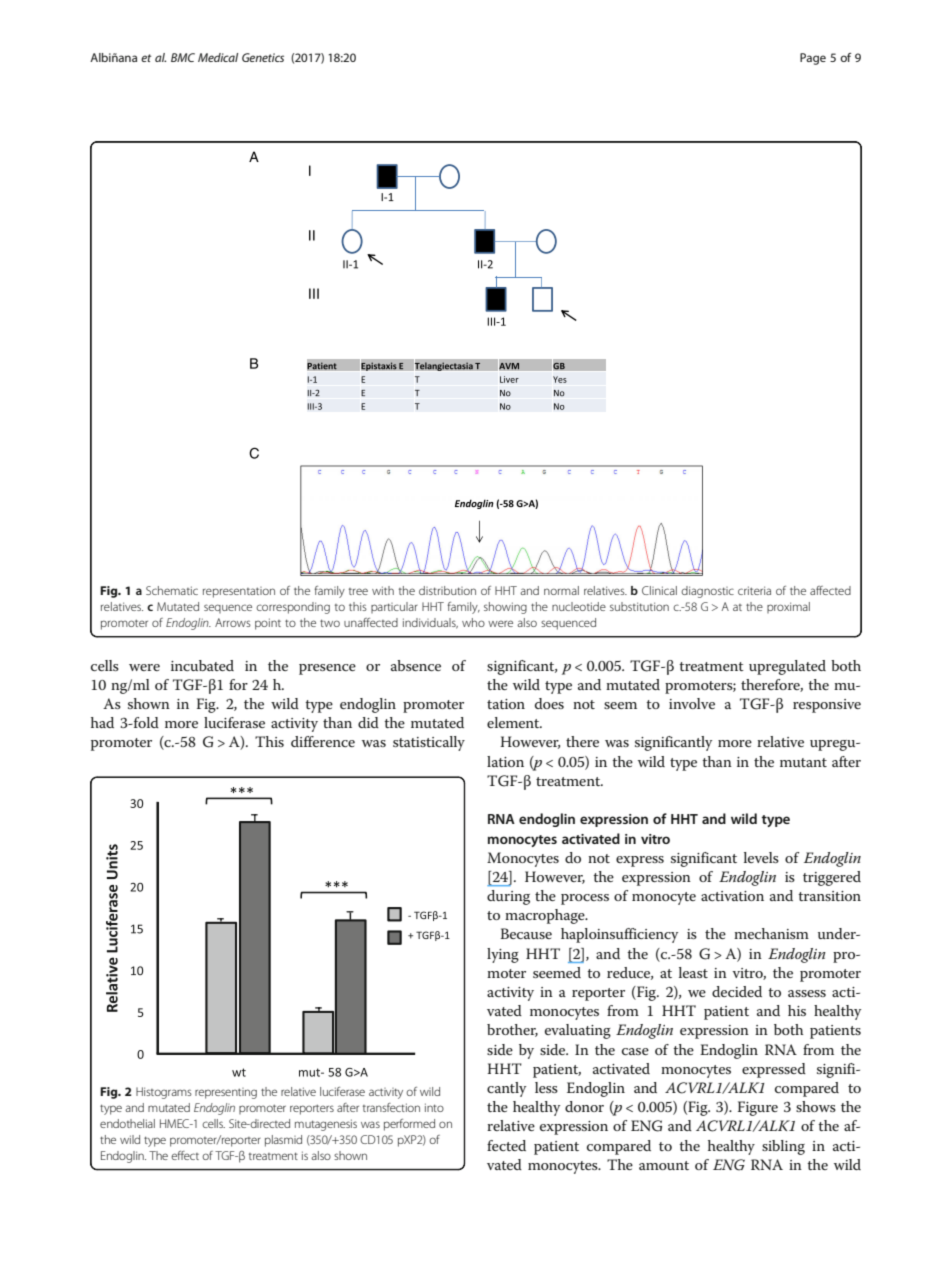 The image size is (952, 1265). Describe the element at coordinates (447, 590) in the image. I see `distribution` at that location.
